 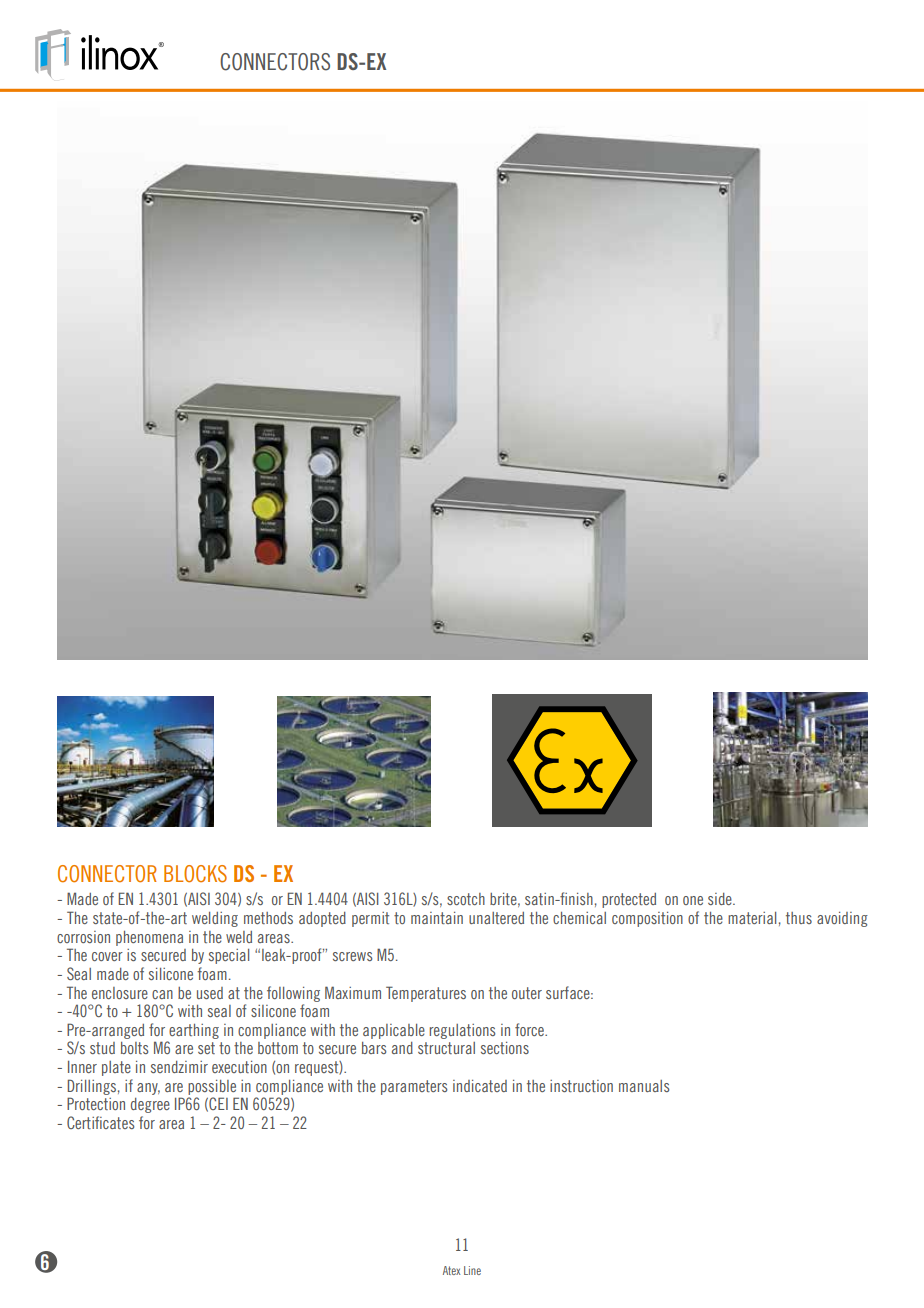 What do you see at coordinates (480, 1086) in the screenshot?
I see `indicated` at bounding box center [480, 1086].
